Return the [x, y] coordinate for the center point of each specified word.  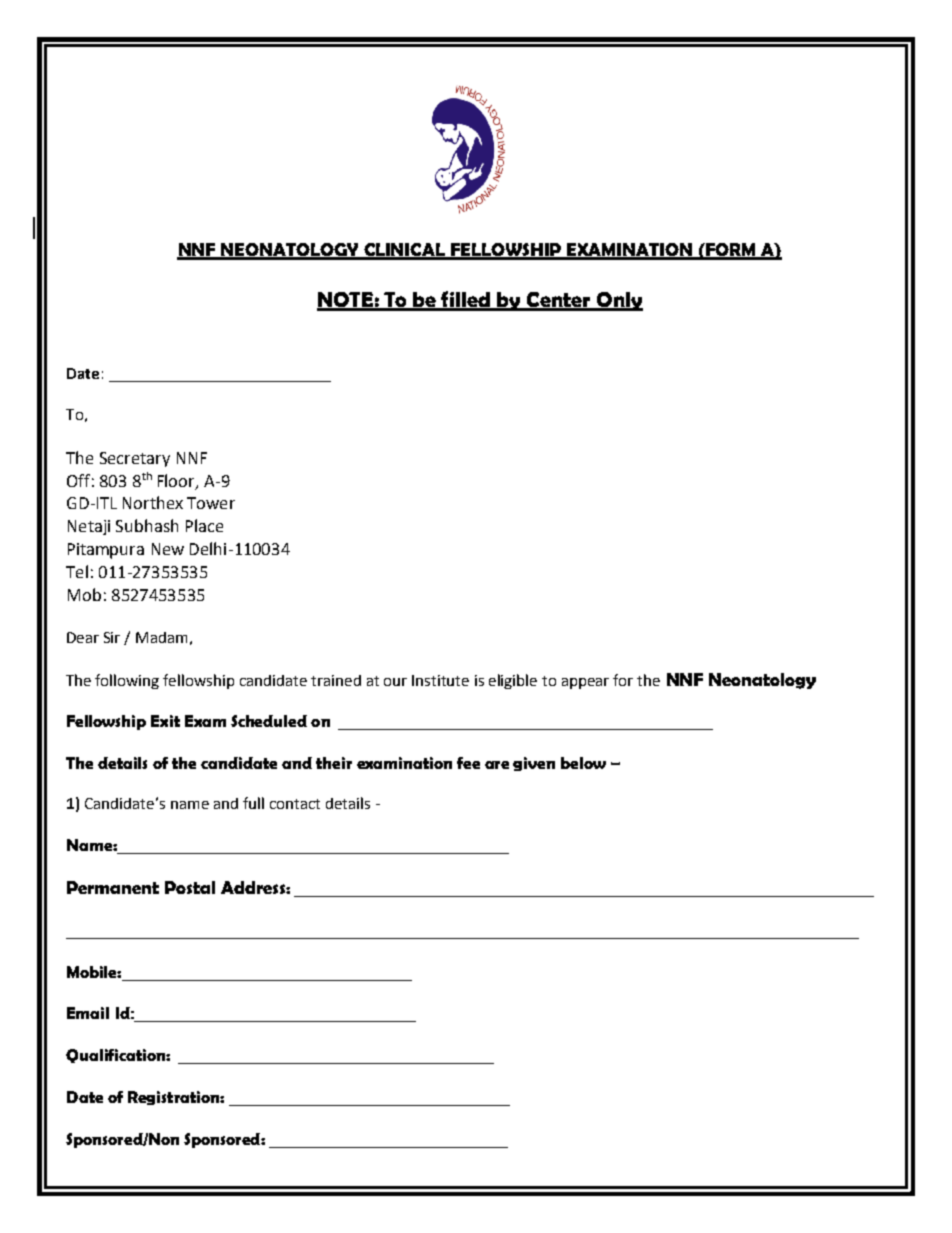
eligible [513, 681]
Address [254, 887]
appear [585, 683]
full [253, 803]
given [534, 764]
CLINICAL [404, 251]
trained [336, 680]
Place [204, 525]
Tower [211, 503]
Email [88, 1013]
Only [618, 301]
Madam [161, 637]
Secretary [135, 459]
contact [295, 804]
